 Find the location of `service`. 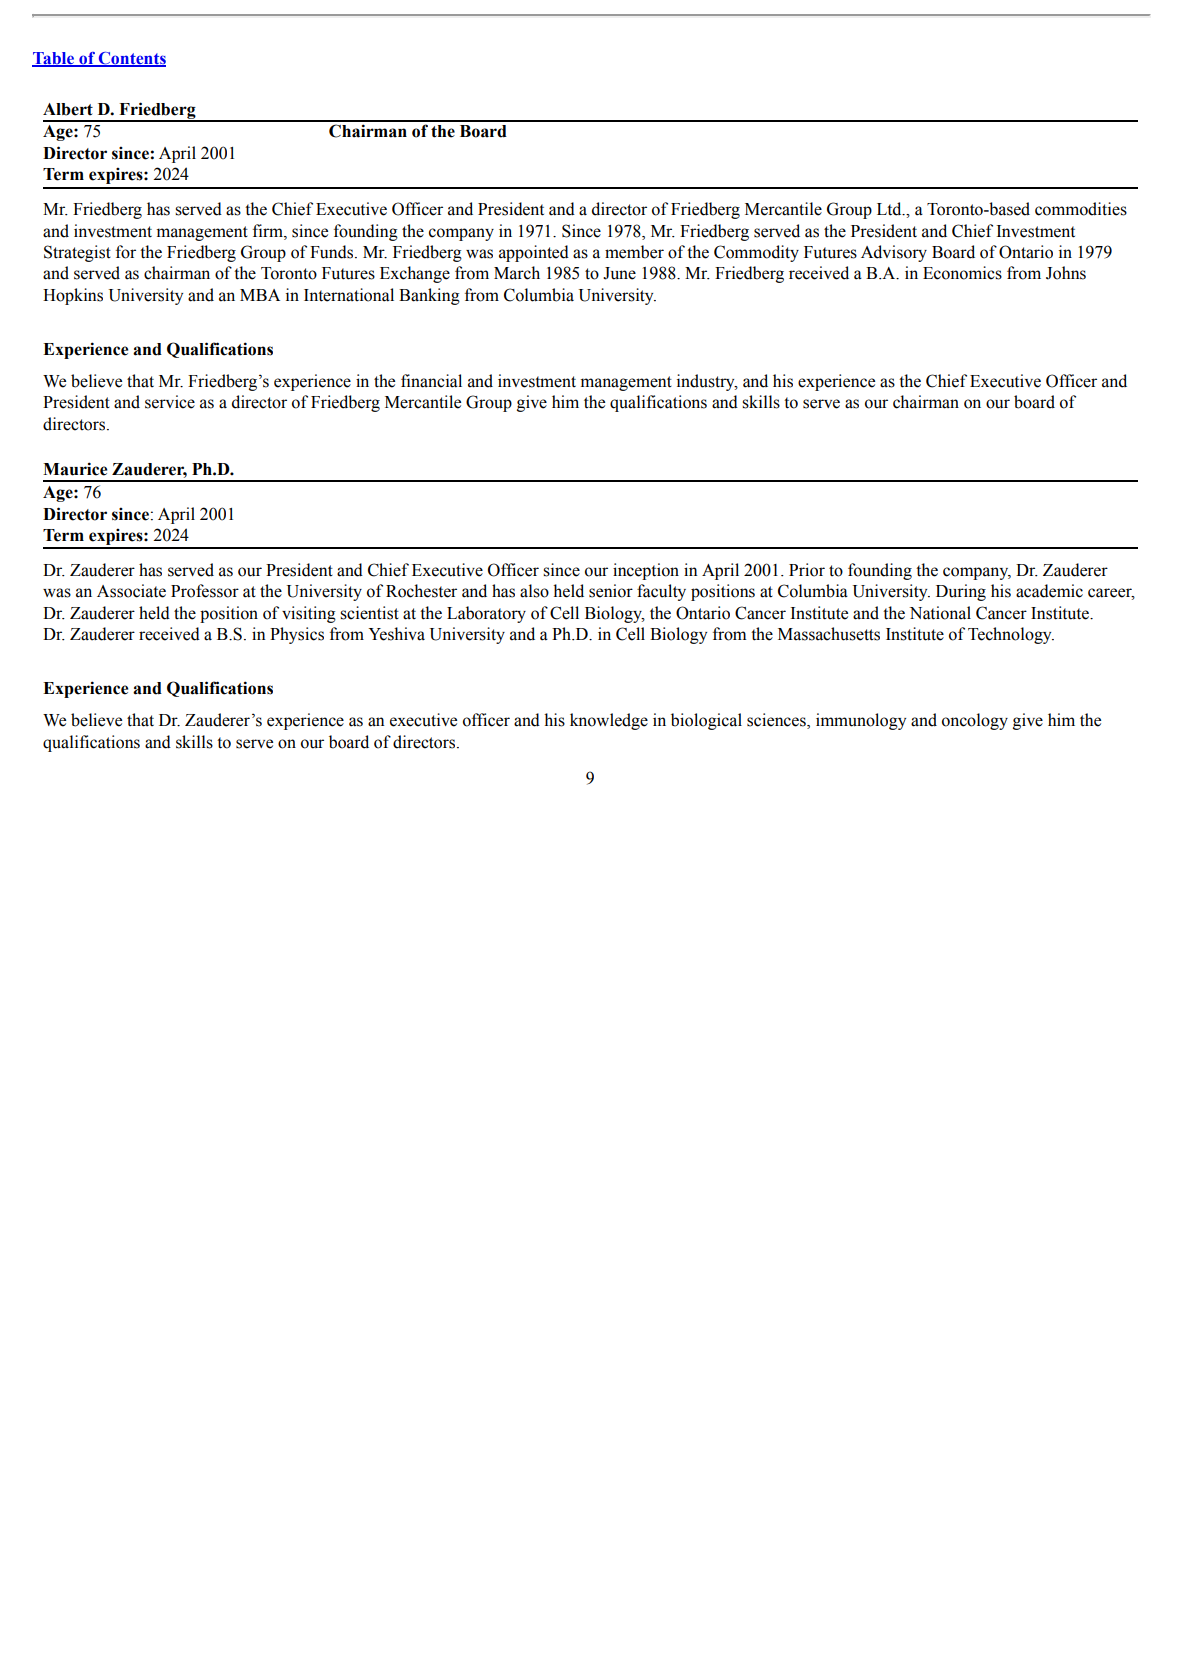

service is located at coordinates (170, 402).
